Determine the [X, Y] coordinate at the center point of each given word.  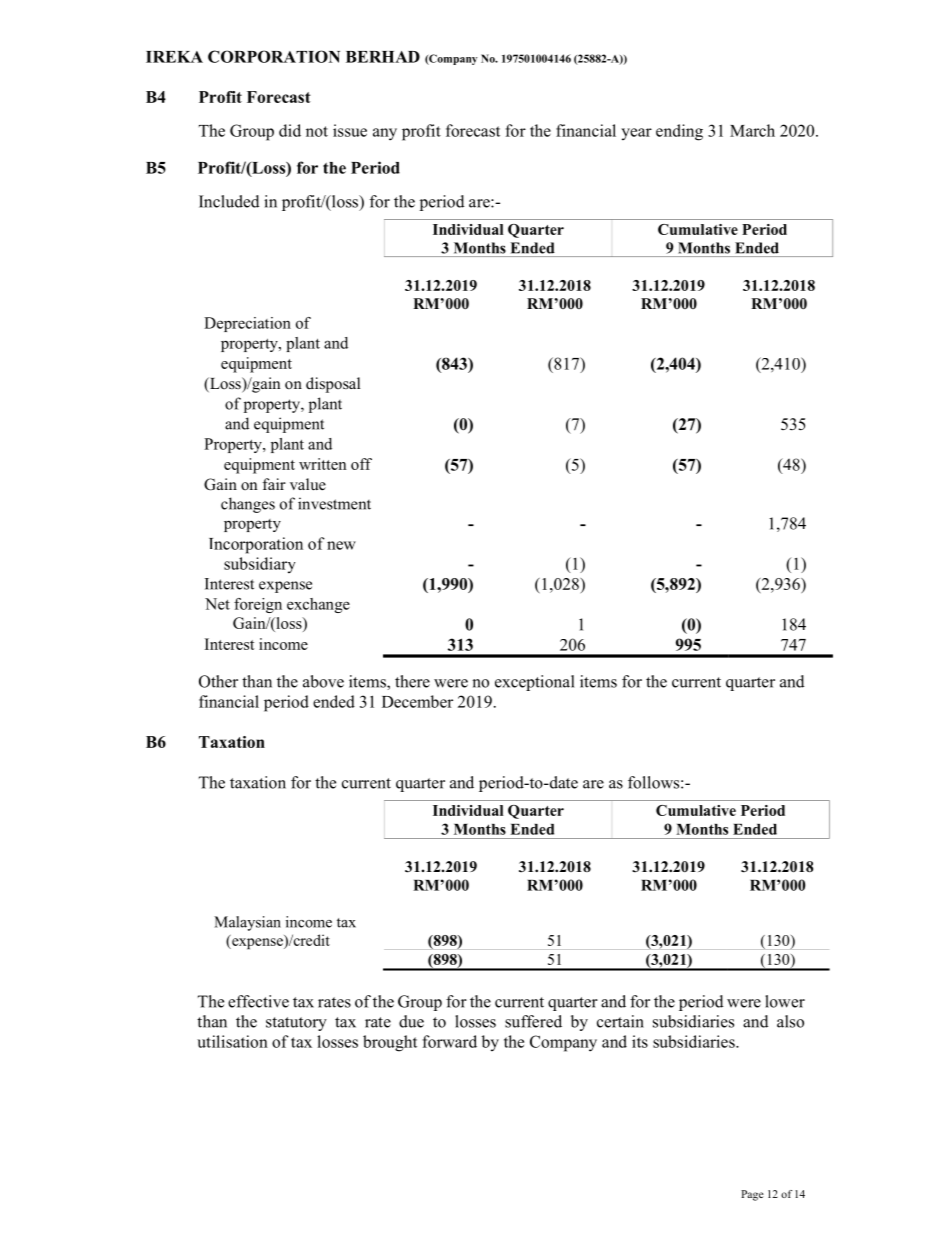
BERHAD [383, 57]
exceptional [534, 683]
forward [449, 1041]
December [417, 701]
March [752, 130]
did [290, 130]
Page [752, 1195]
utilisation [232, 1041]
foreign [258, 605]
